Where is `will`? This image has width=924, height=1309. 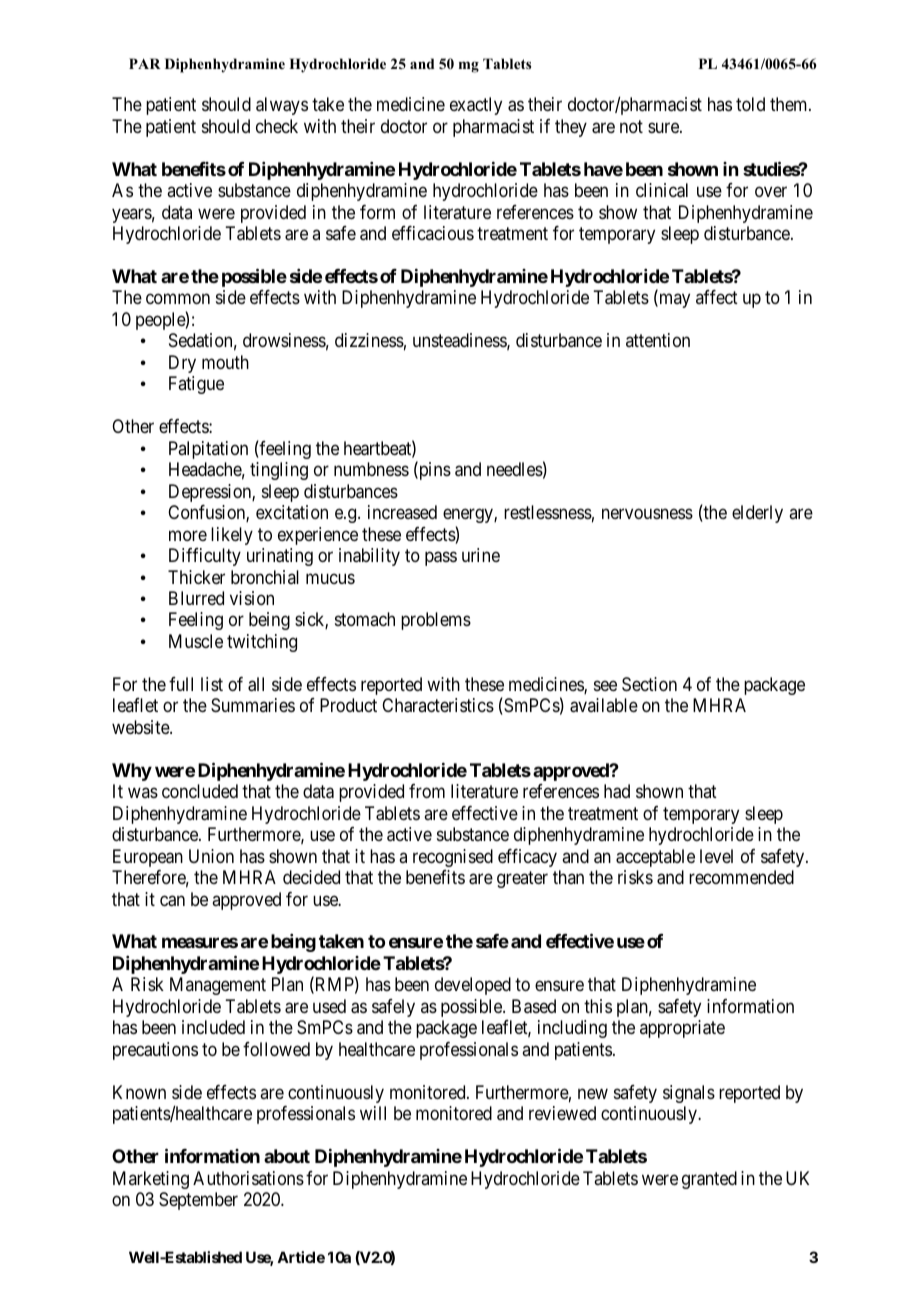
will is located at coordinates (373, 1113).
